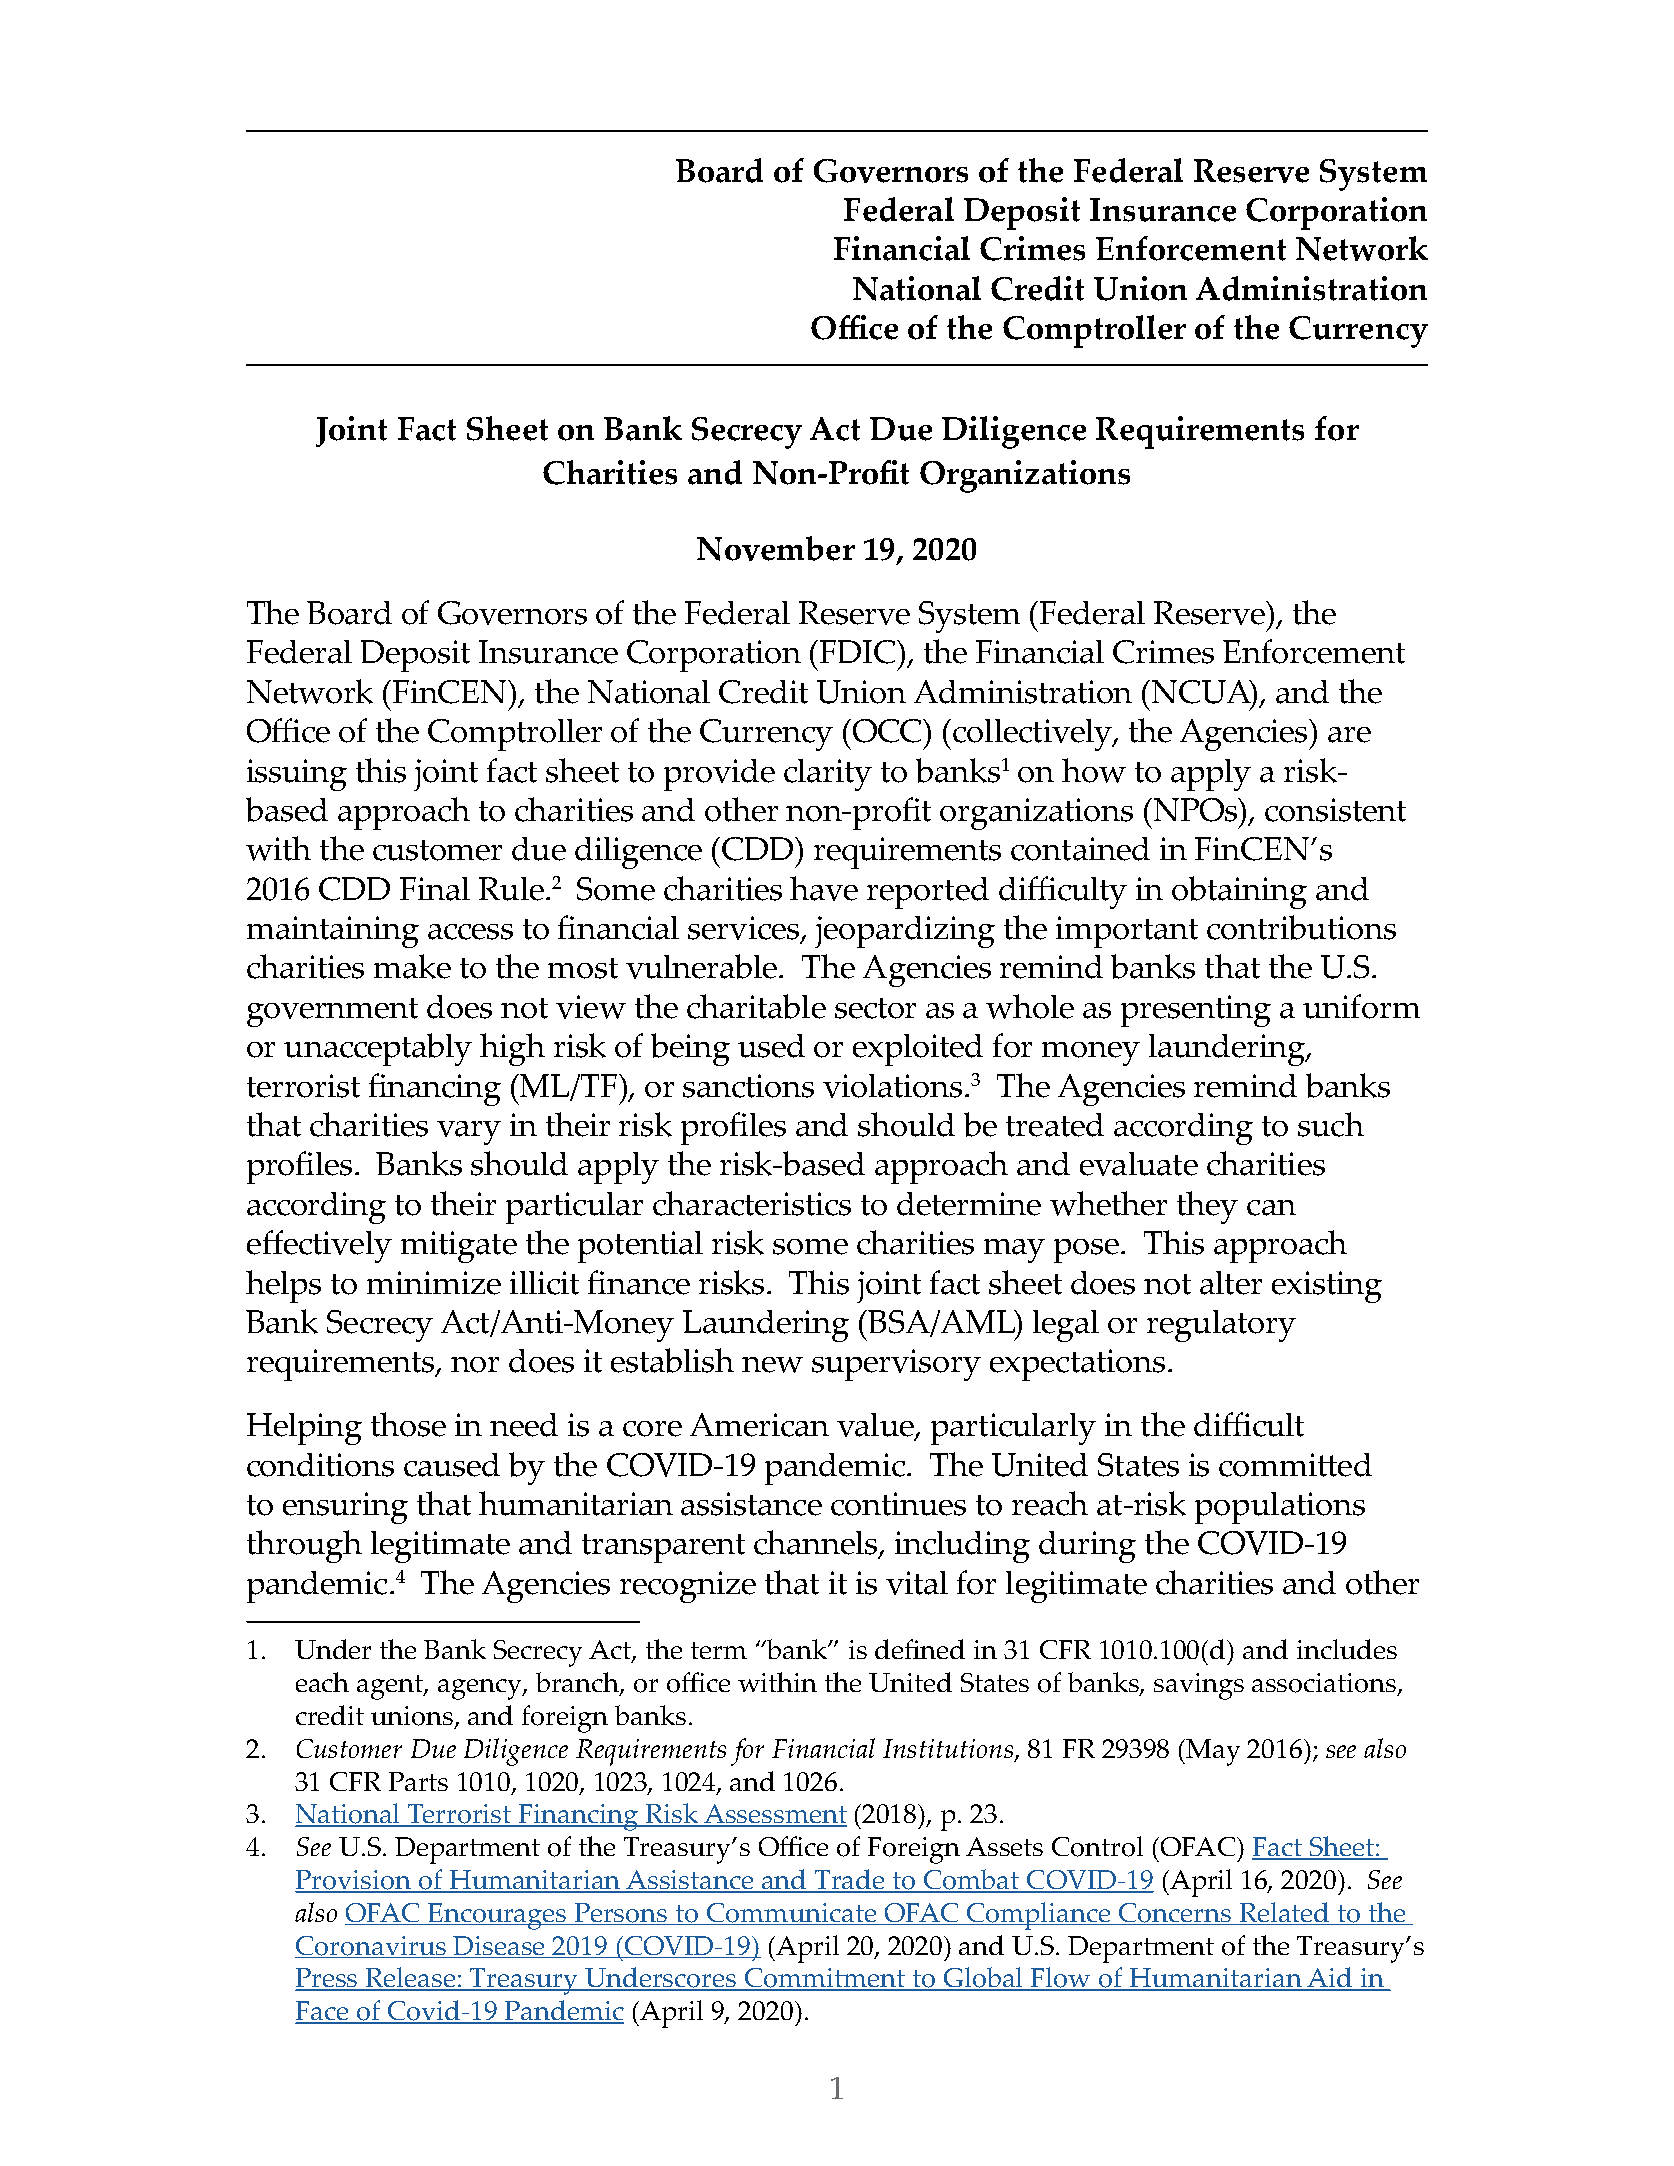  What do you see at coordinates (1280, 1508) in the document?
I see `populations` at bounding box center [1280, 1508].
